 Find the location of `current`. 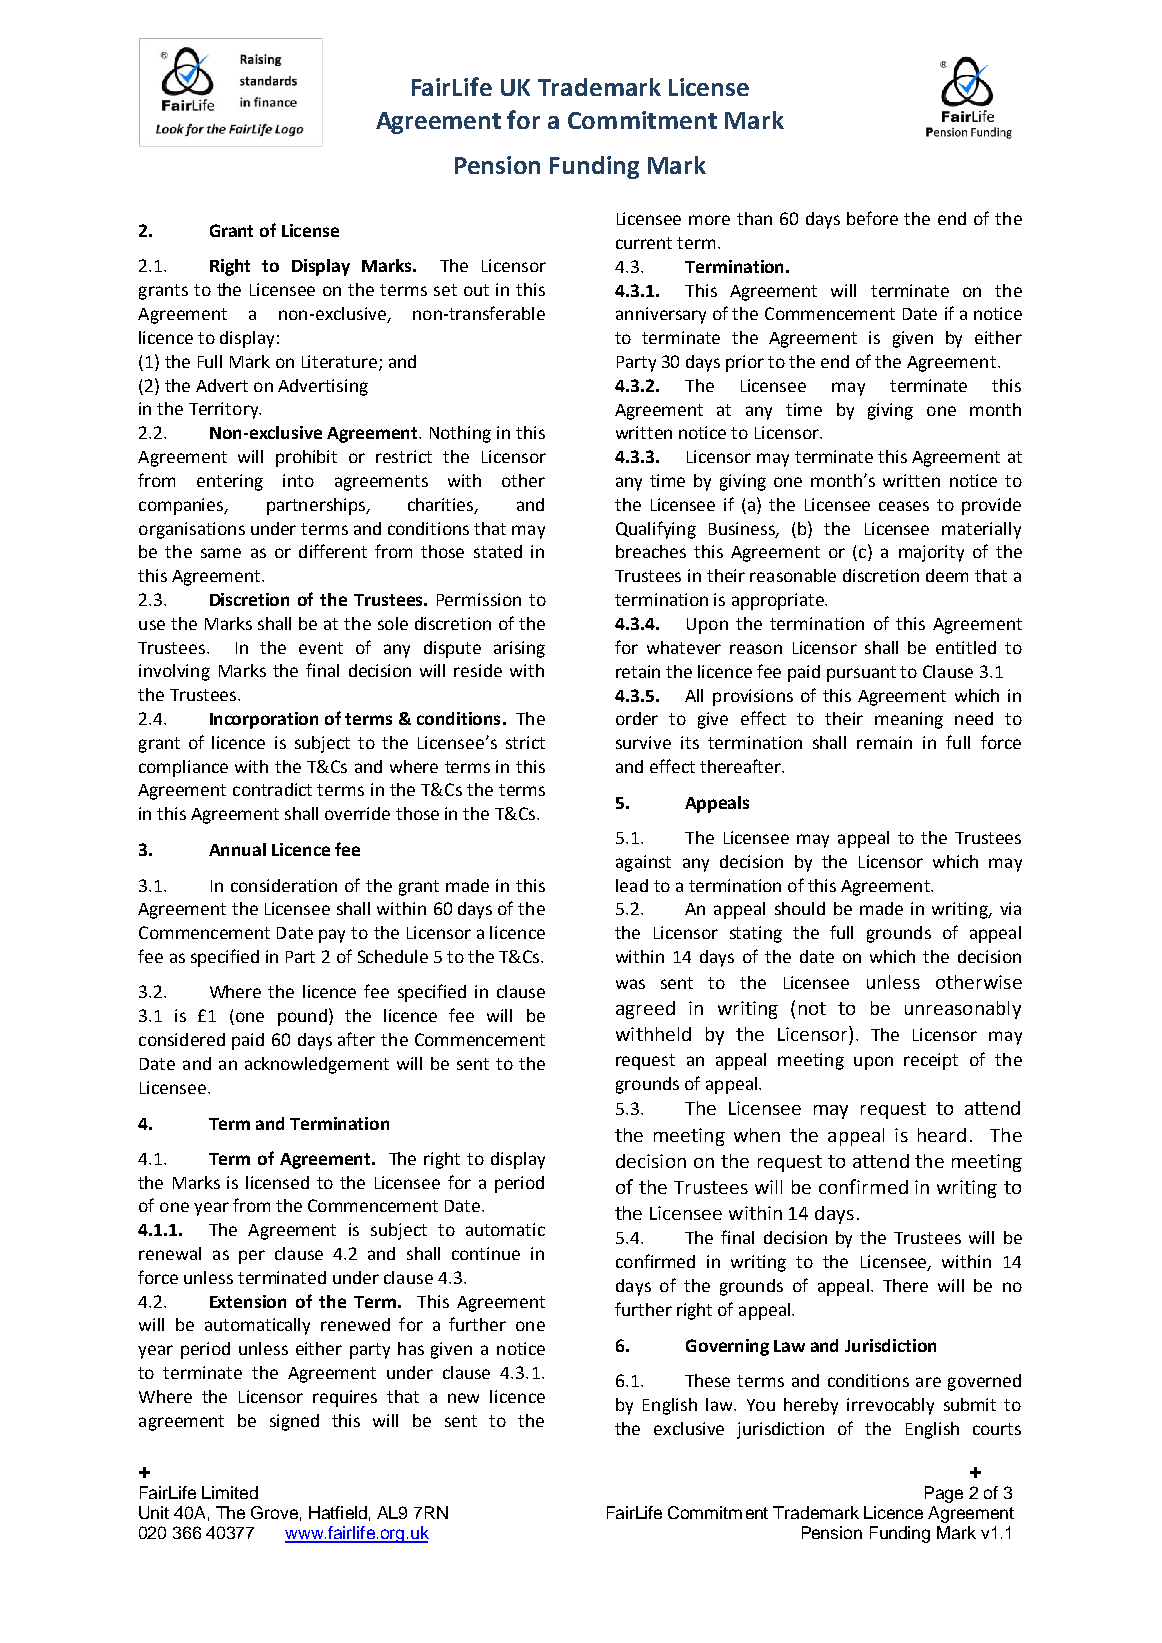

current is located at coordinates (644, 243).
